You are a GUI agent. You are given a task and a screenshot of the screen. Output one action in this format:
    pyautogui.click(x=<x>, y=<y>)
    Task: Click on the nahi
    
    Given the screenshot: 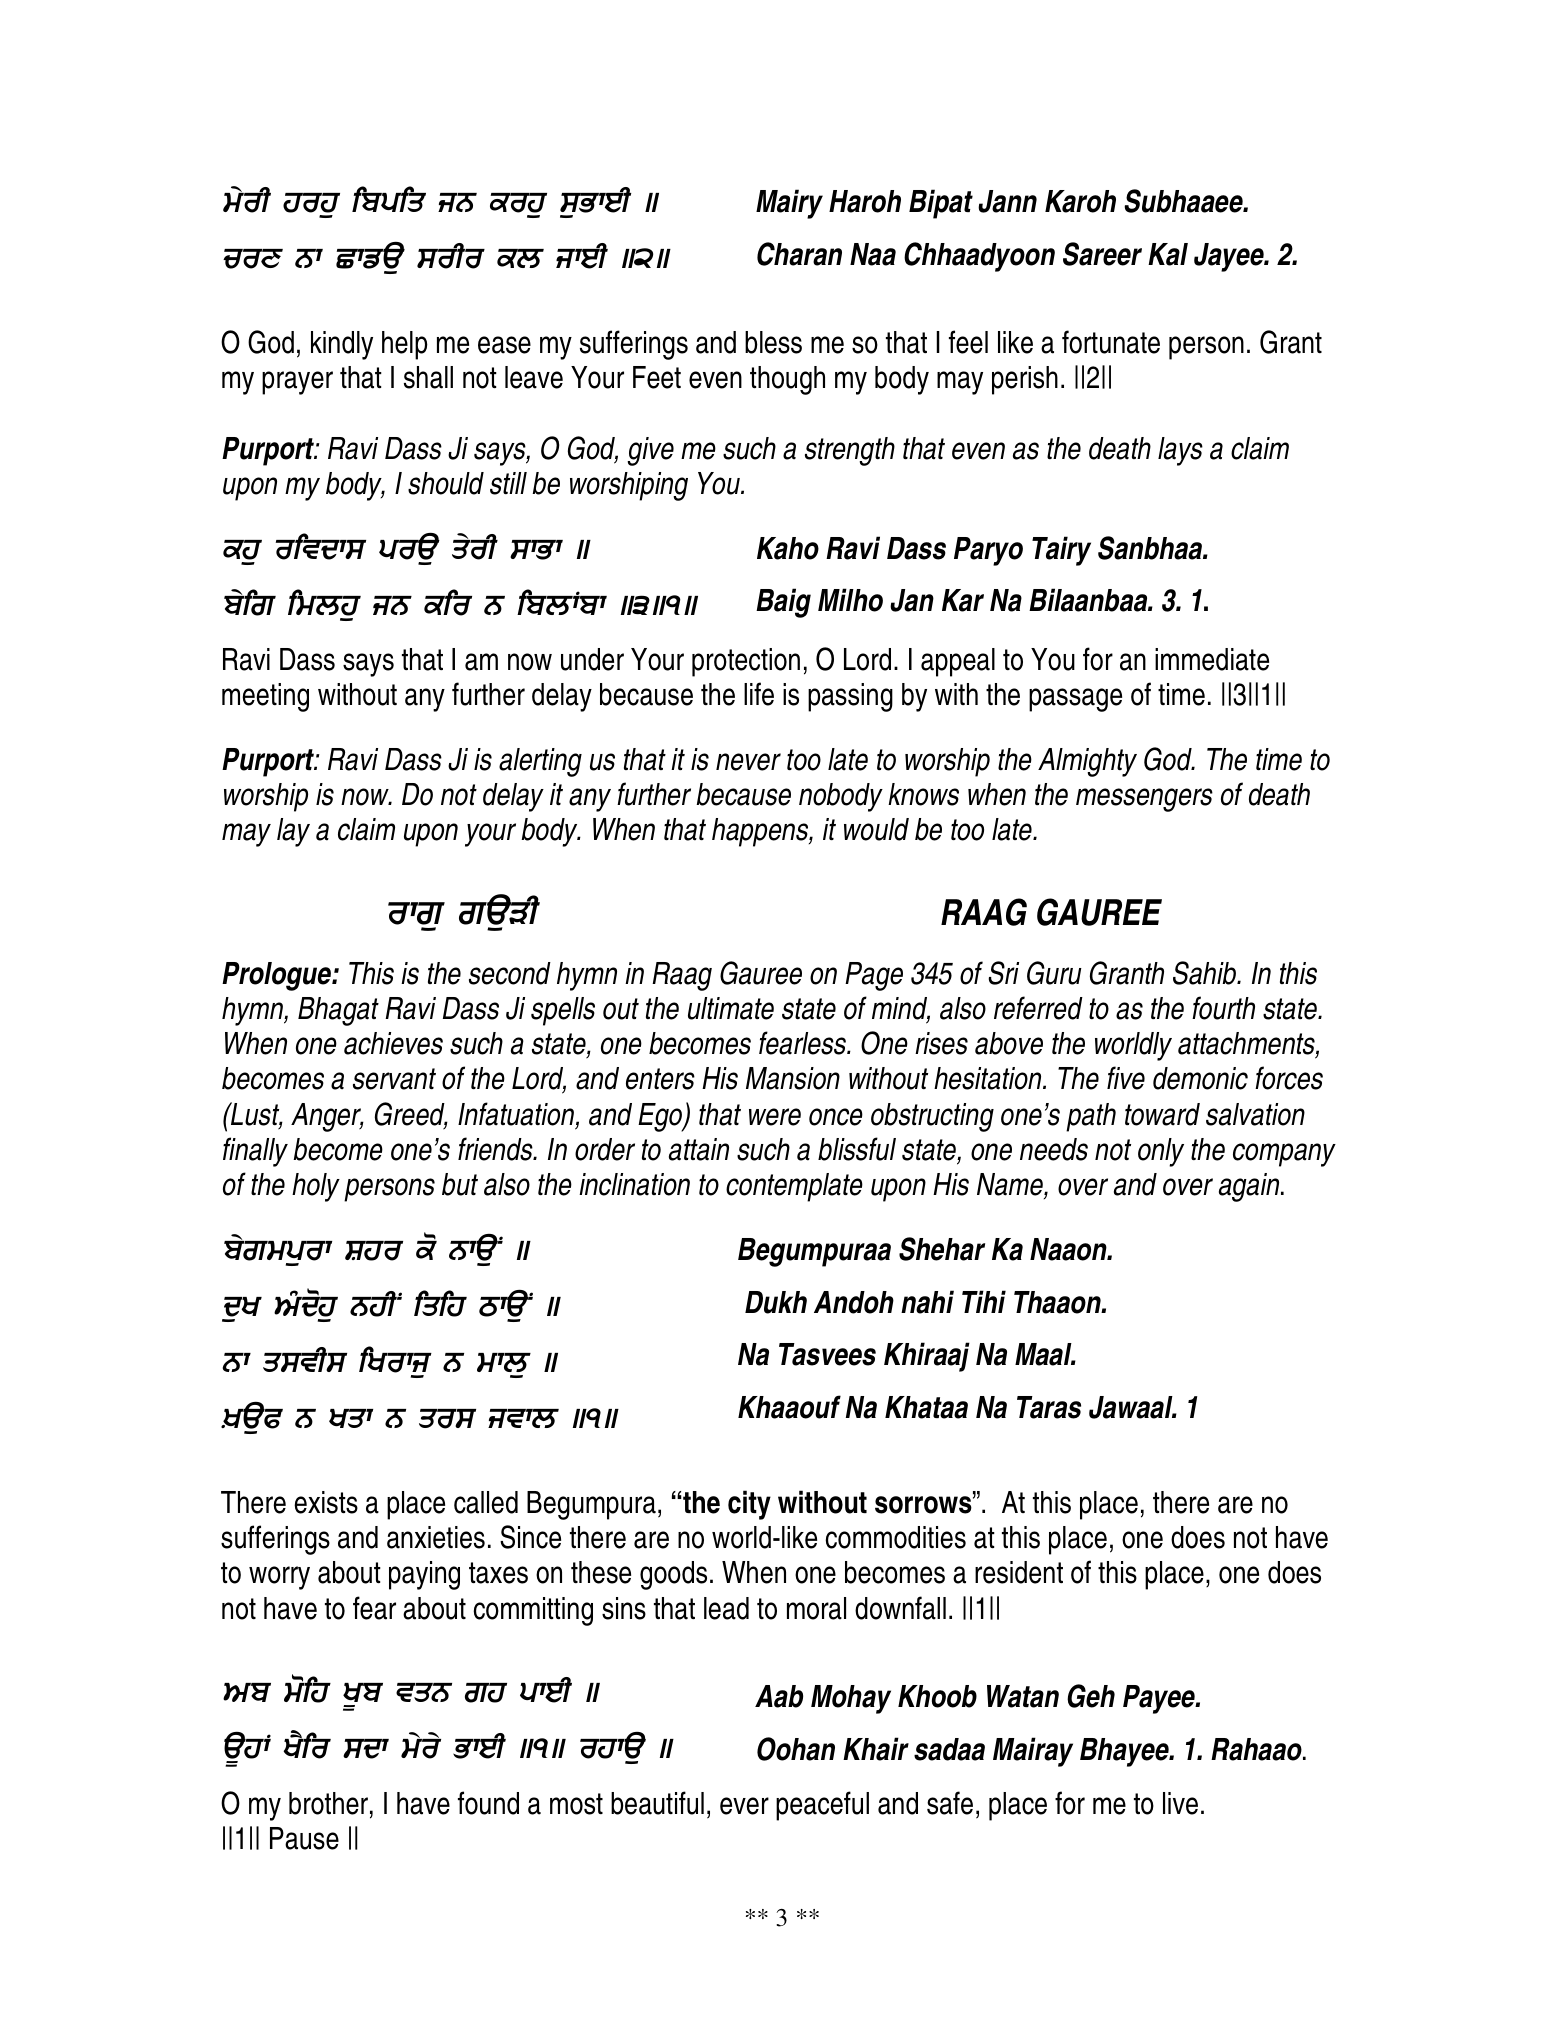 What is the action you would take?
    pyautogui.click(x=927, y=1302)
